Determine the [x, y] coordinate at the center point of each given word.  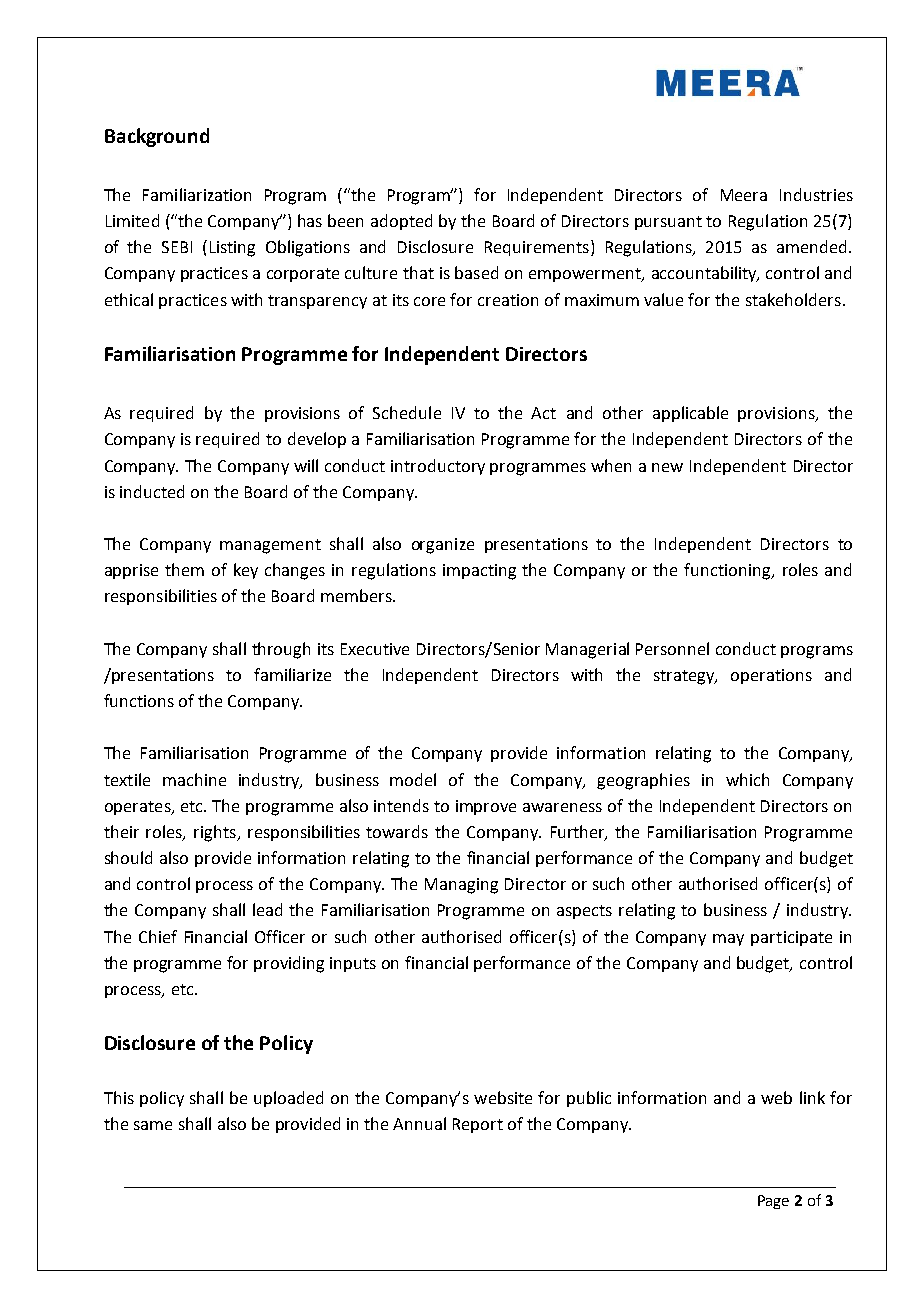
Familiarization [197, 194]
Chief [158, 936]
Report [478, 1125]
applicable [690, 414]
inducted [152, 491]
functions [139, 700]
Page [773, 1202]
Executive [375, 649]
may [728, 940]
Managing [461, 886]
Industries [816, 194]
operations [771, 676]
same [153, 1125]
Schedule [407, 412]
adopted [401, 222]
